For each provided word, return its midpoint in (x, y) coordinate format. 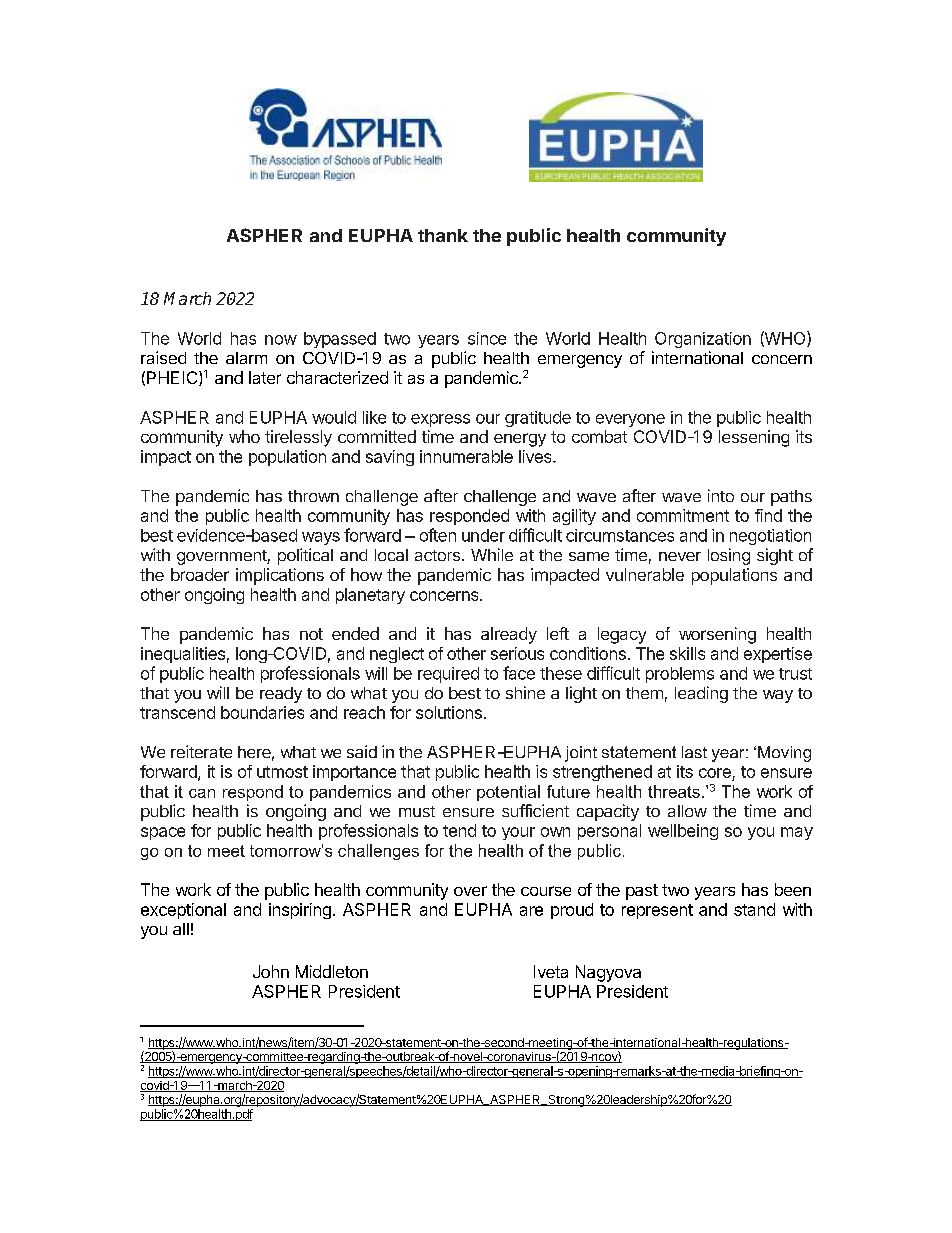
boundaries (262, 712)
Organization (703, 340)
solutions (449, 712)
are (531, 911)
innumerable (466, 456)
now (281, 340)
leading (701, 694)
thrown (313, 496)
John (271, 971)
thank (443, 235)
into (721, 495)
